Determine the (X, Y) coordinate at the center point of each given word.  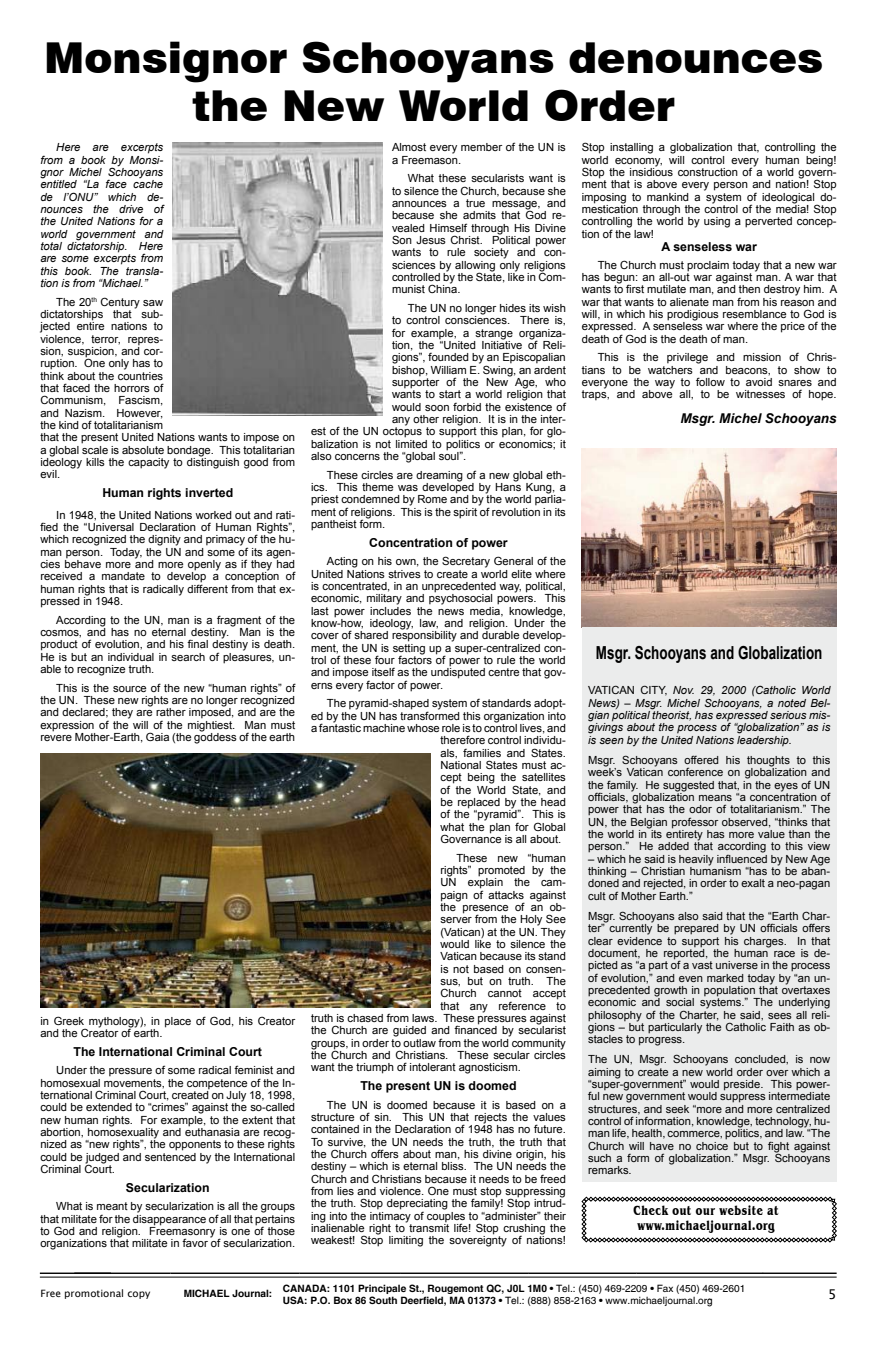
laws (424, 1018)
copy (138, 1295)
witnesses (760, 394)
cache (148, 184)
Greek (69, 1020)
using (717, 222)
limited (411, 442)
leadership (764, 740)
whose (423, 728)
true (475, 203)
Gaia (157, 736)
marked (725, 978)
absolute (143, 450)
